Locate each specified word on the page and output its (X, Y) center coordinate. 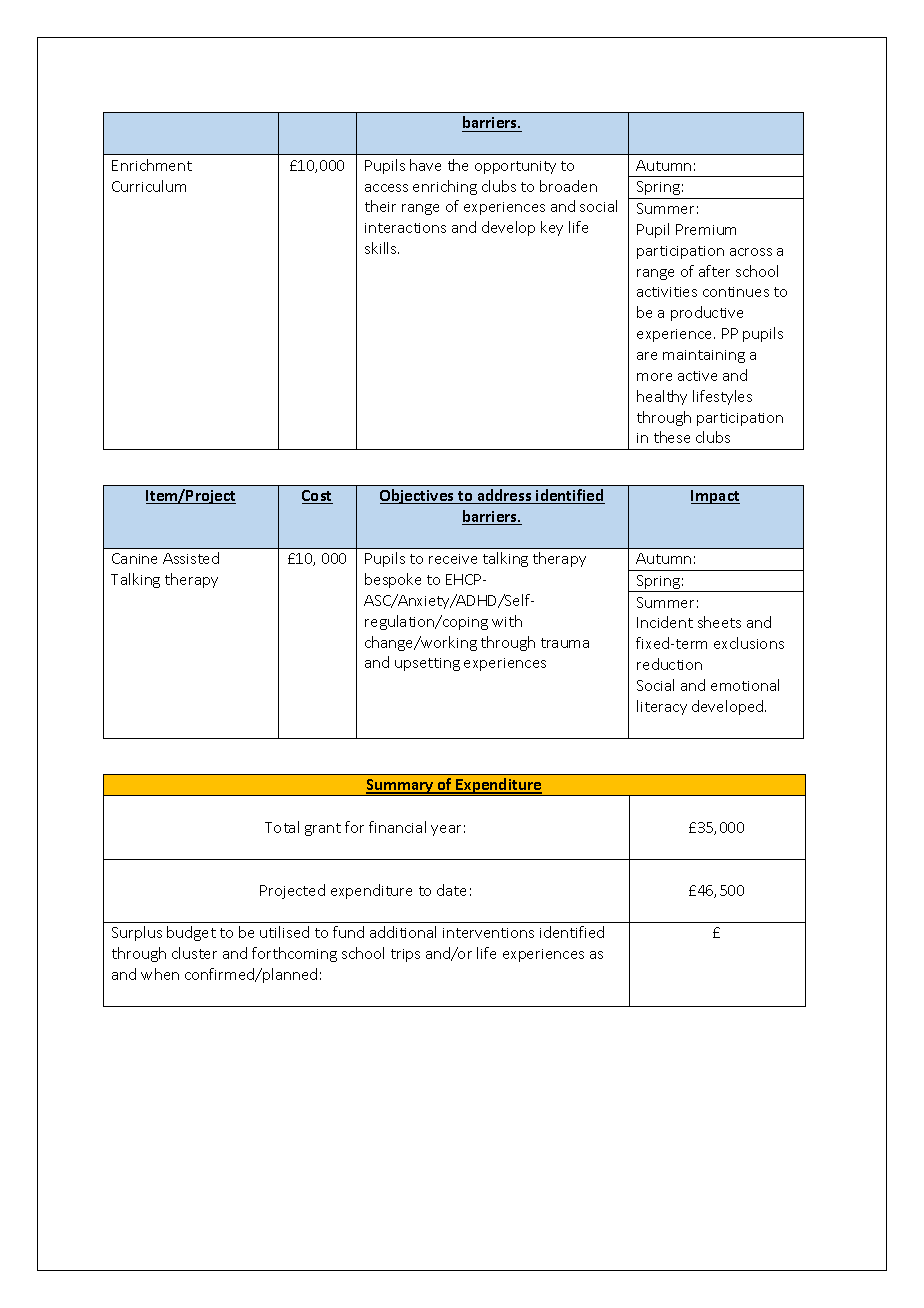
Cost (317, 497)
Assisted (191, 558)
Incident (665, 622)
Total (282, 827)
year (446, 830)
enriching (445, 187)
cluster (194, 953)
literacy (662, 707)
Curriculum (149, 186)
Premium (706, 229)
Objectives (418, 496)
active (697, 376)
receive (453, 559)
